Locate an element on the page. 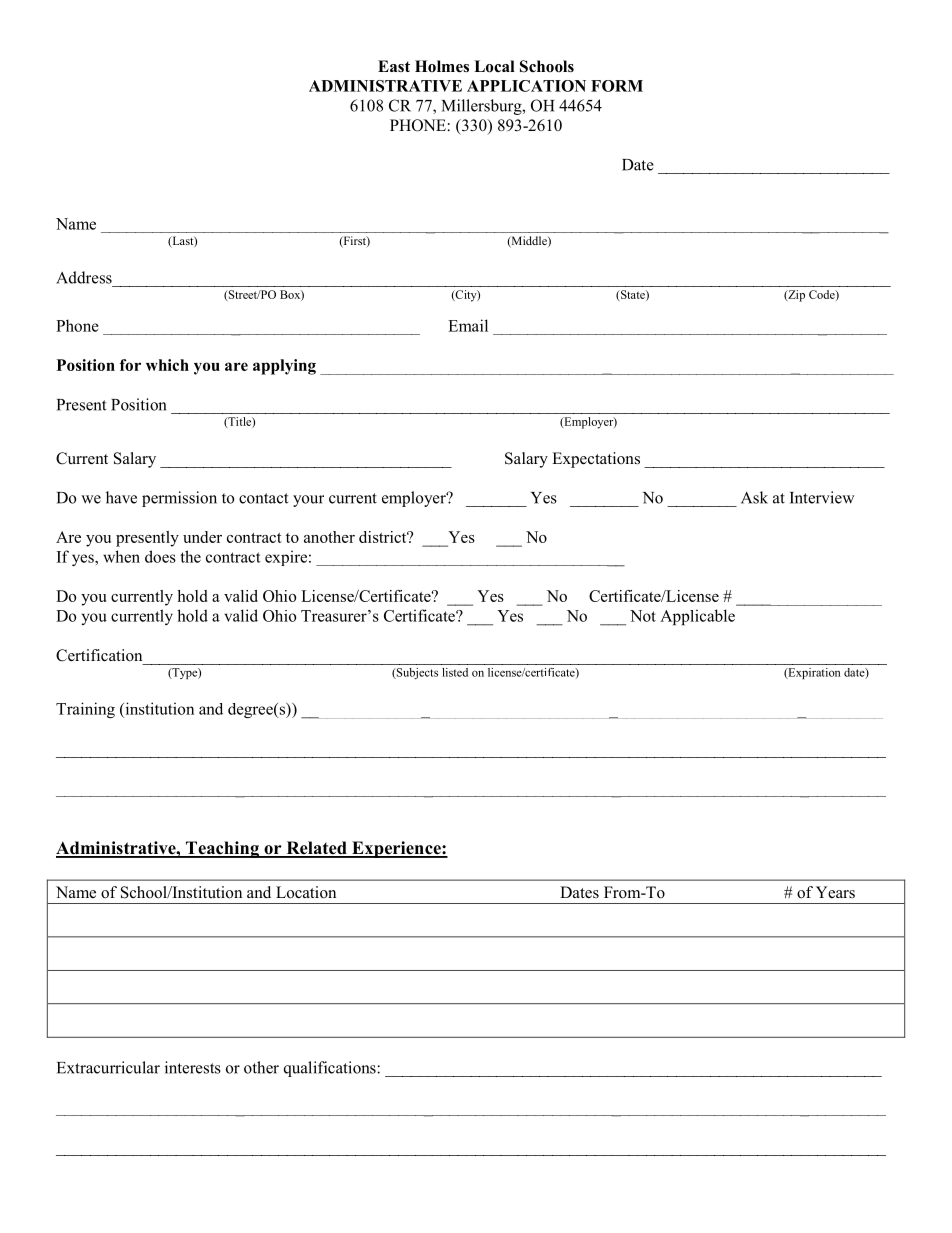 This document has height=1233, width=952. Holmes is located at coordinates (442, 66).
